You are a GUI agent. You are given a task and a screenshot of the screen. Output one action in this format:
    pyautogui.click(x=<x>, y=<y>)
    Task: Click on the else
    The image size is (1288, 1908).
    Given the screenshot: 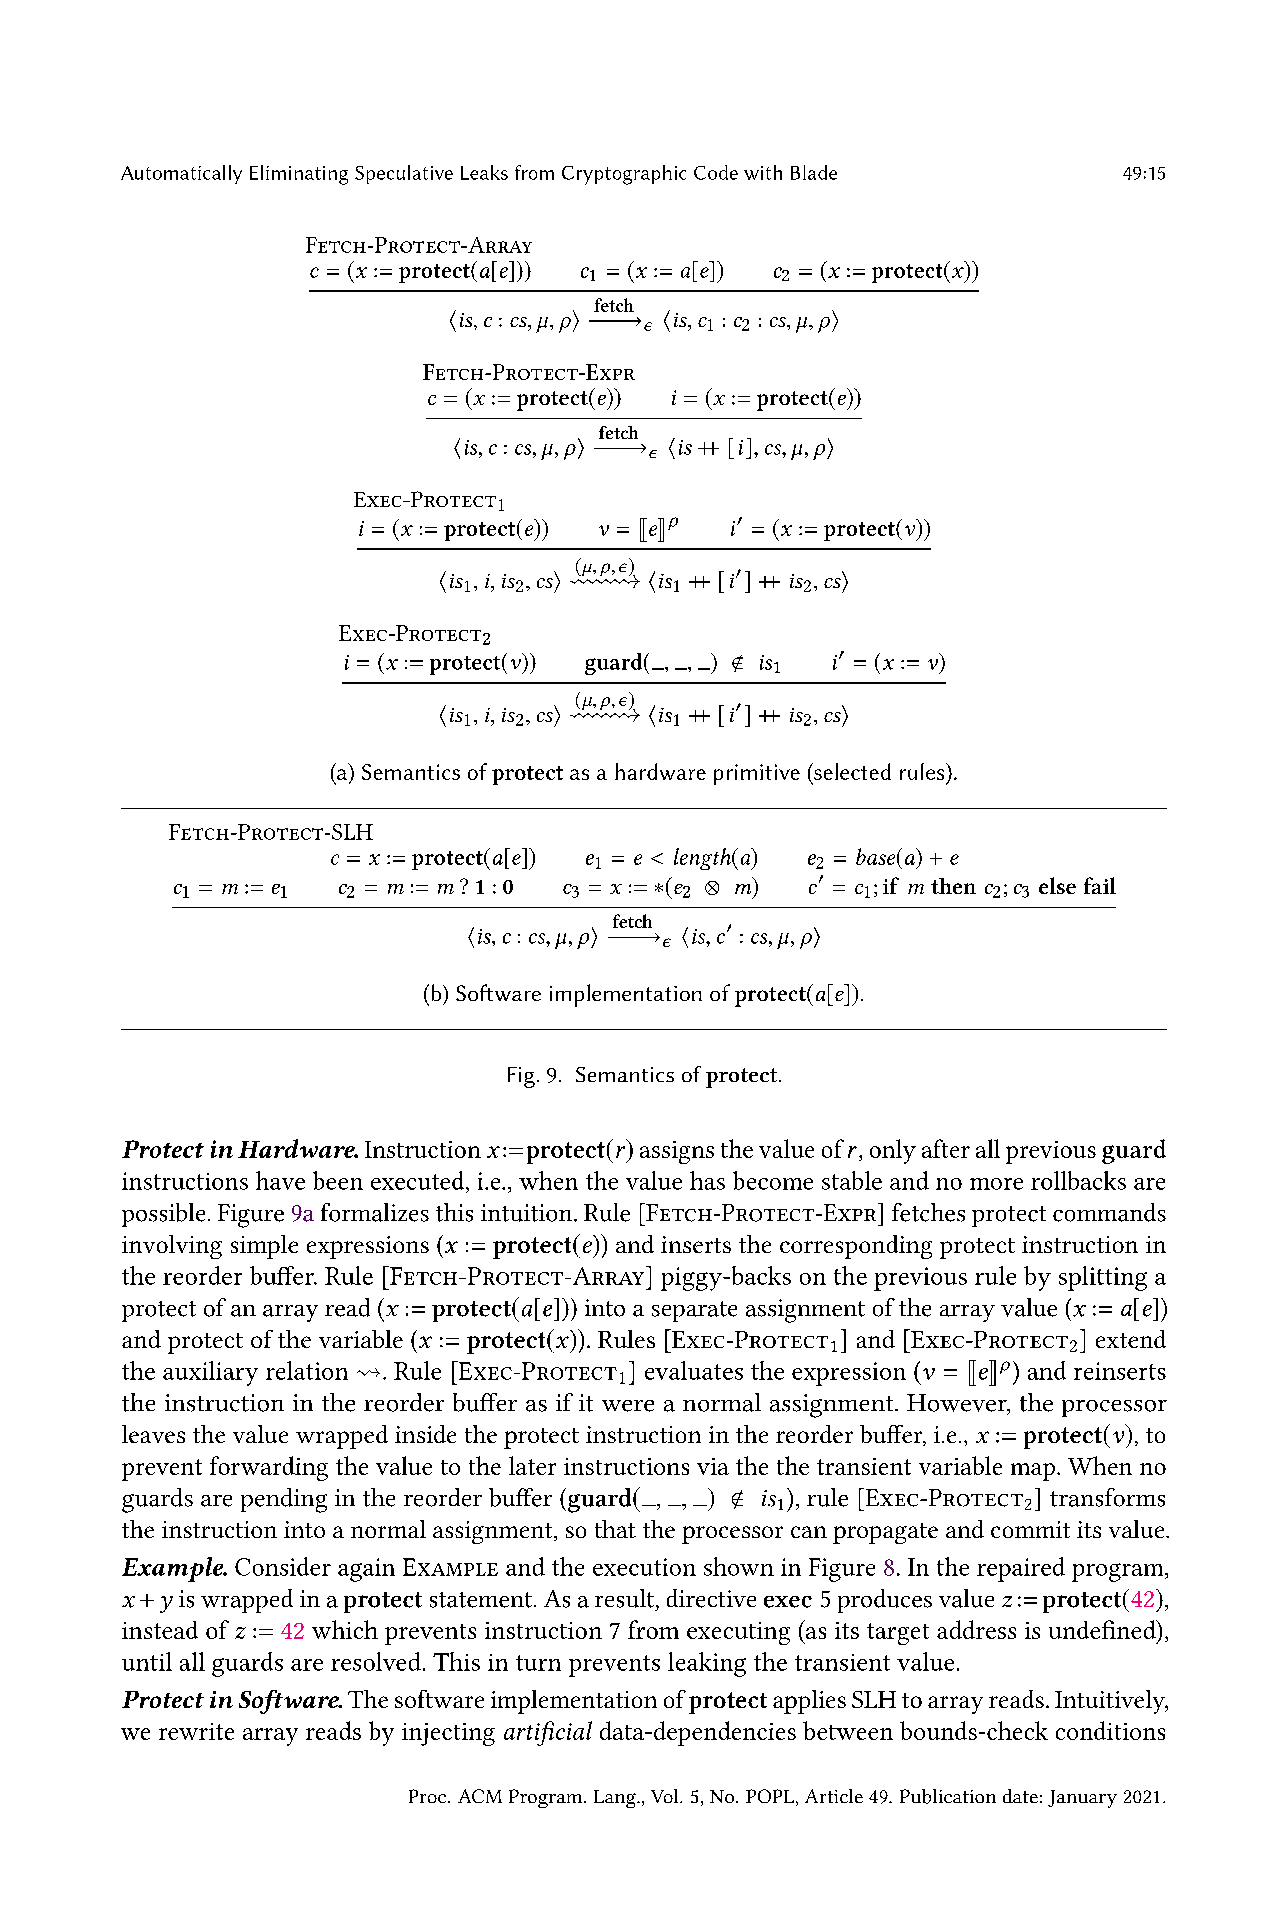 What is the action you would take?
    pyautogui.click(x=1057, y=885)
